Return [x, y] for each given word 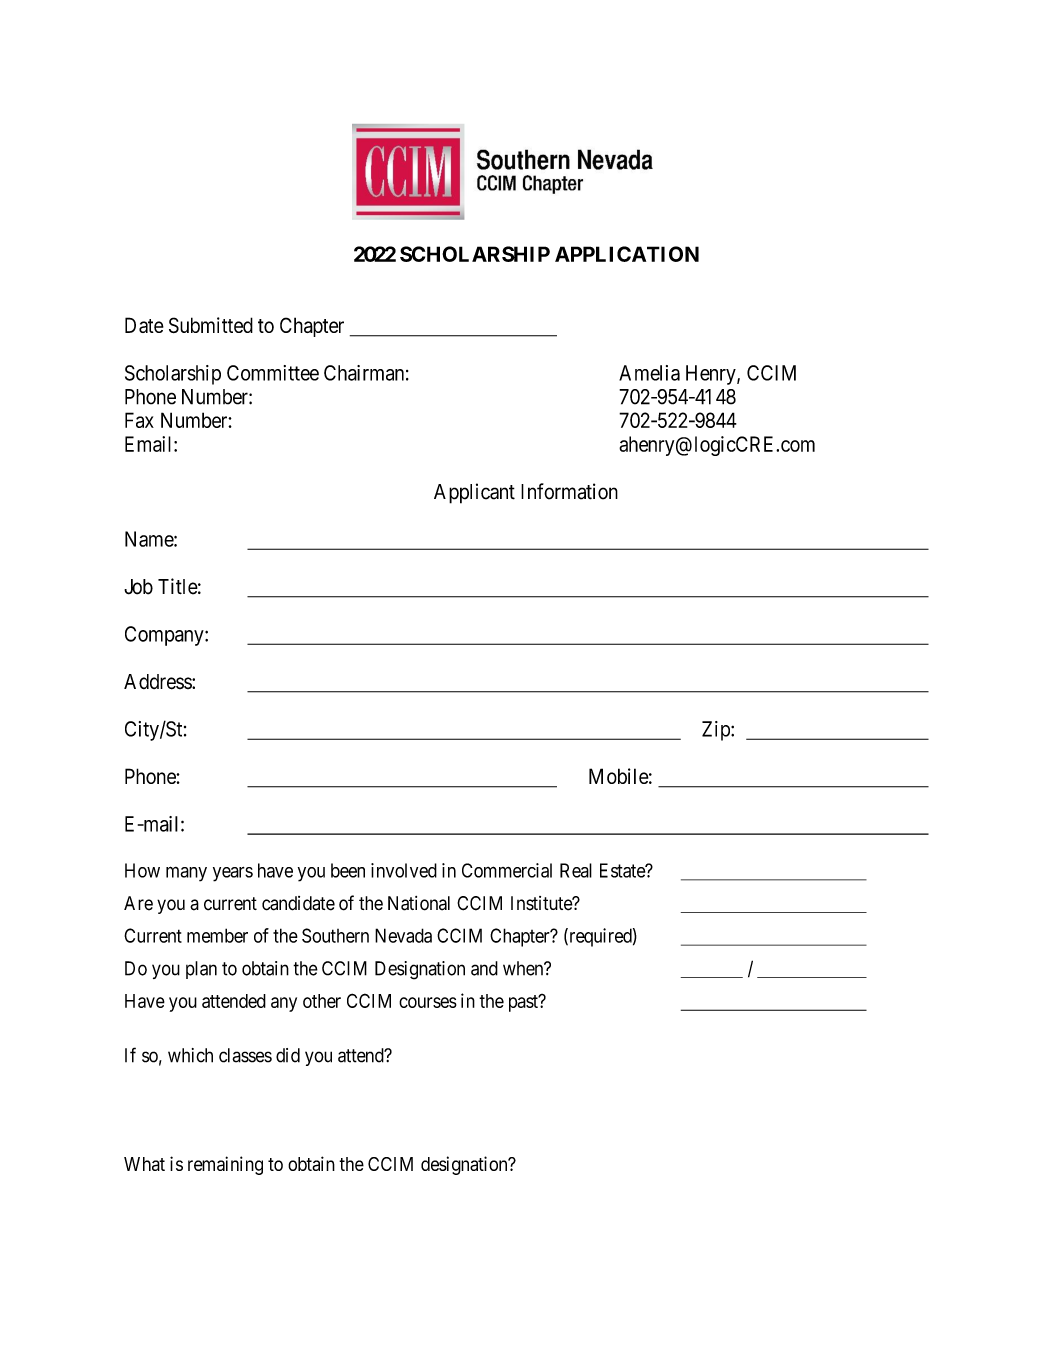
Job [138, 587]
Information [569, 491]
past [524, 1003]
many [186, 874]
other [322, 1001]
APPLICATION [627, 254]
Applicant [474, 493]
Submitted [211, 325]
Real [576, 870]
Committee [273, 373]
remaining [225, 1165]
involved [404, 870]
